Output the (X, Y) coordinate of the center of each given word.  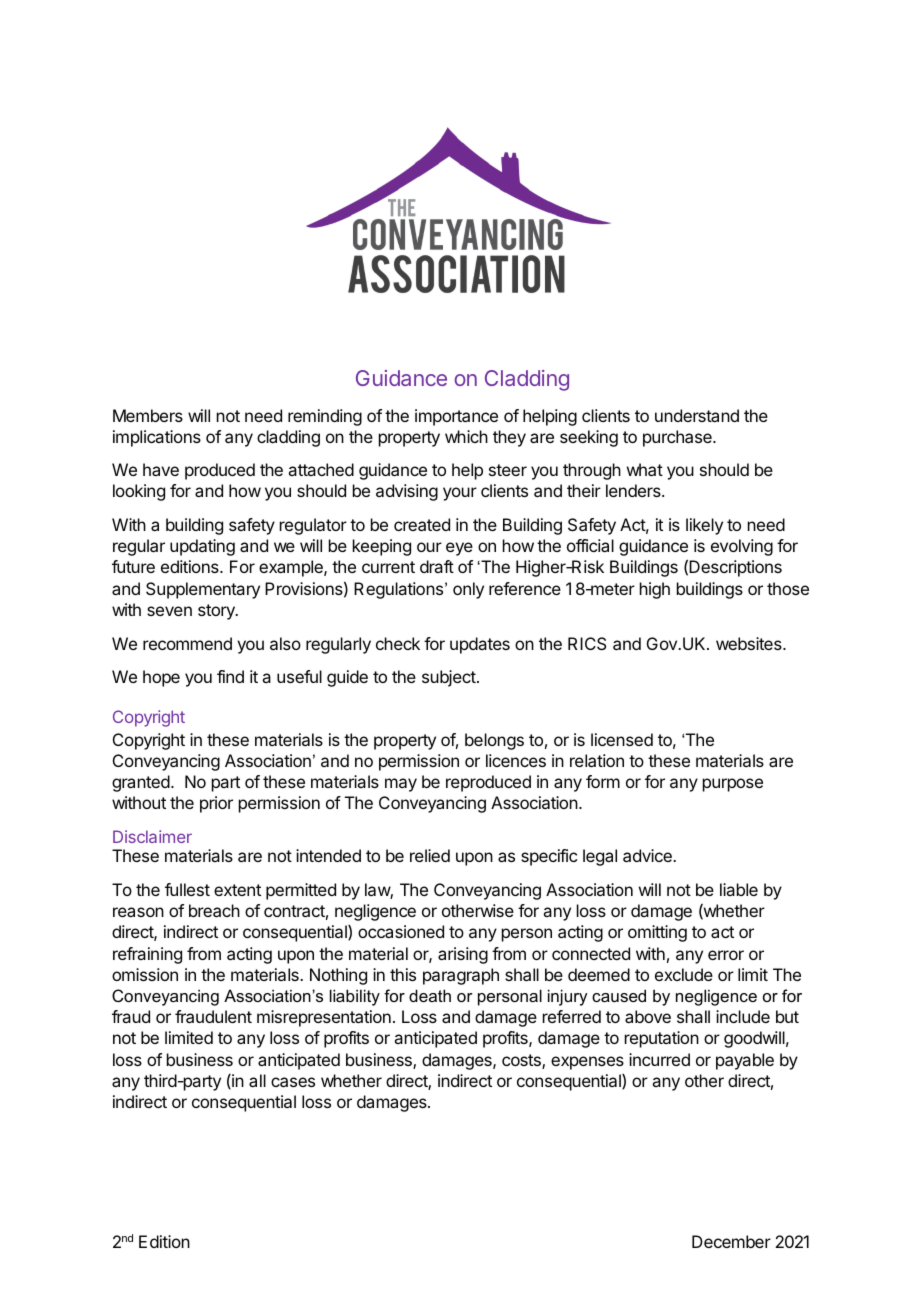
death (430, 995)
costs (522, 1061)
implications (157, 438)
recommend (187, 643)
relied (430, 855)
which (466, 436)
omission (145, 974)
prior (216, 804)
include (743, 1016)
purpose (733, 785)
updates (480, 645)
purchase (678, 438)
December (731, 1241)
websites (750, 643)
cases (293, 1082)
